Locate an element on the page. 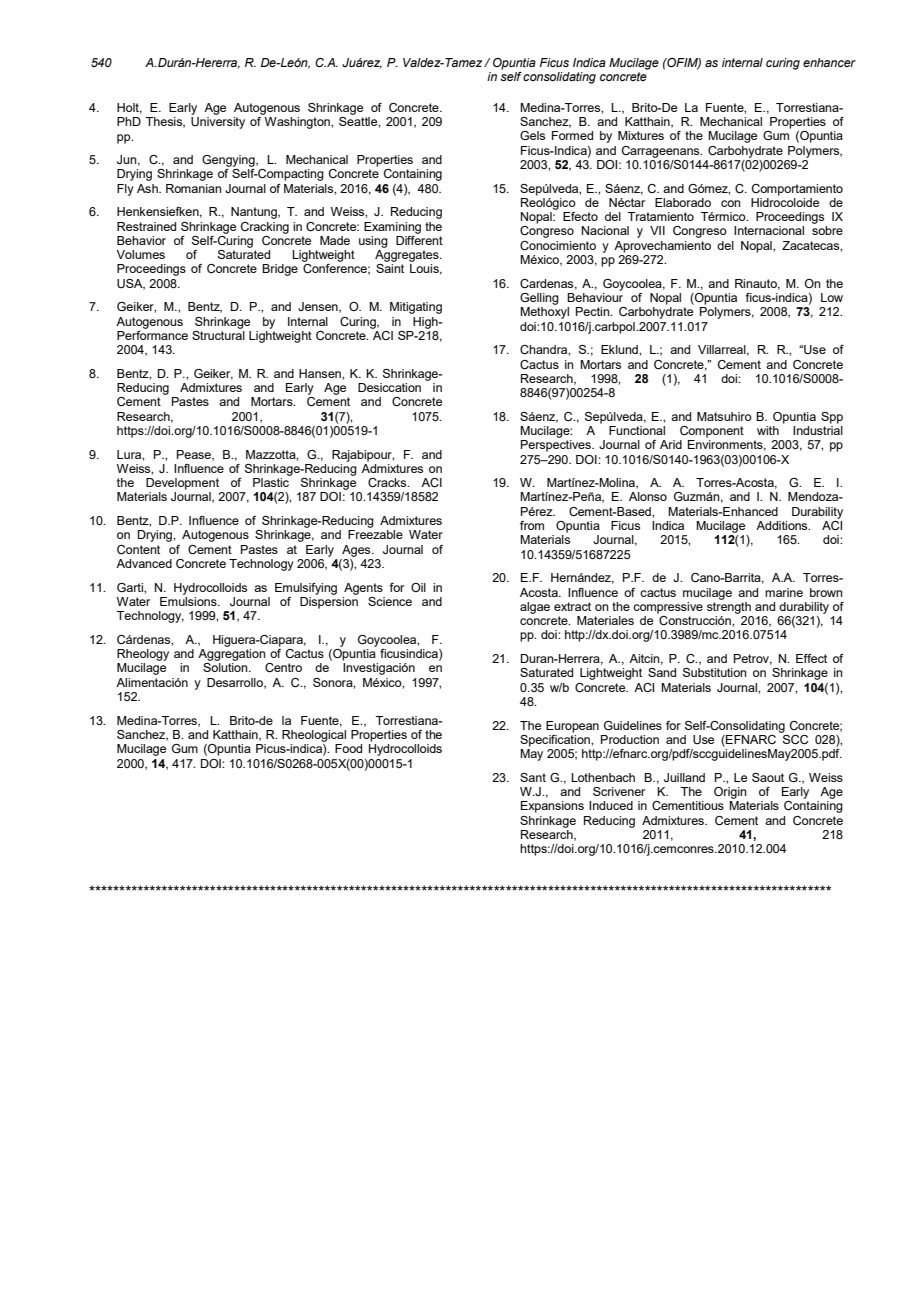 The width and height of the image is (924, 1308). enhancer is located at coordinates (829, 62).
